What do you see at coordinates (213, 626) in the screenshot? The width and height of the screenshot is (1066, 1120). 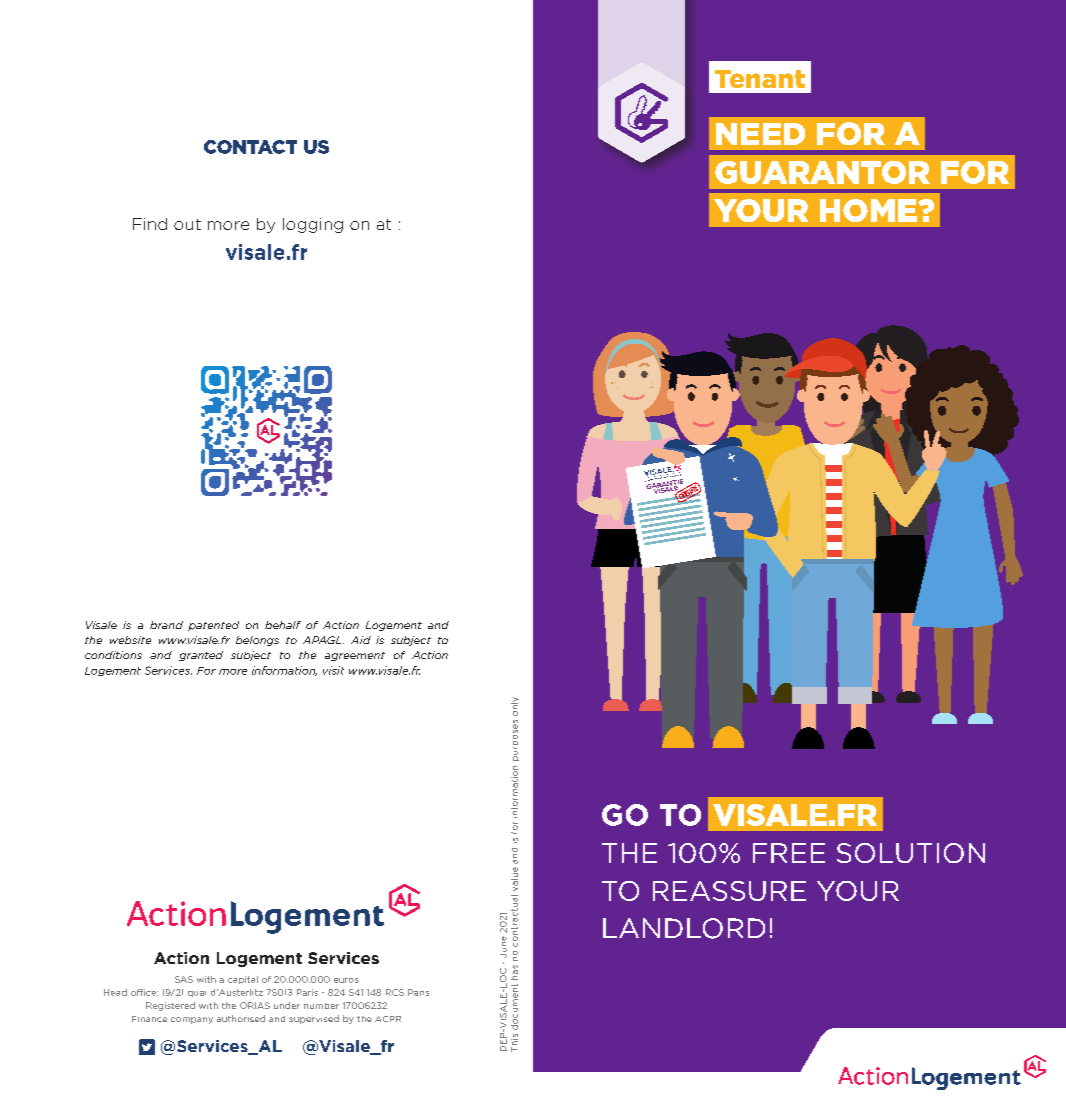 I see `patented` at bounding box center [213, 626].
